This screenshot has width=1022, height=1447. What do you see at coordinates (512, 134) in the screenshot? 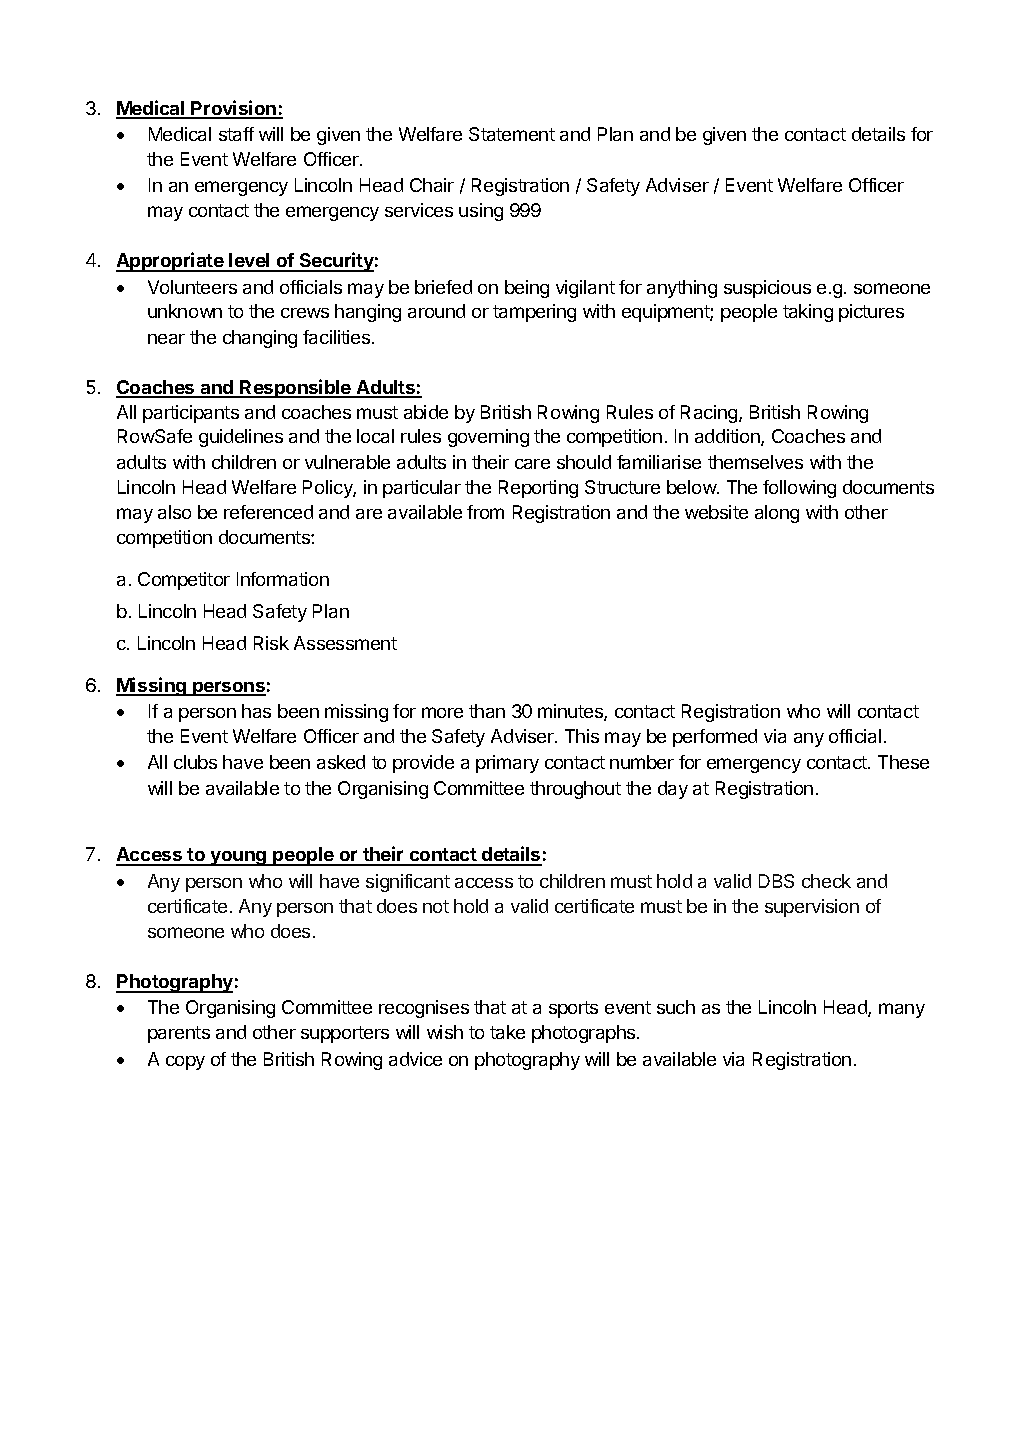
I see `Statement` at bounding box center [512, 134].
